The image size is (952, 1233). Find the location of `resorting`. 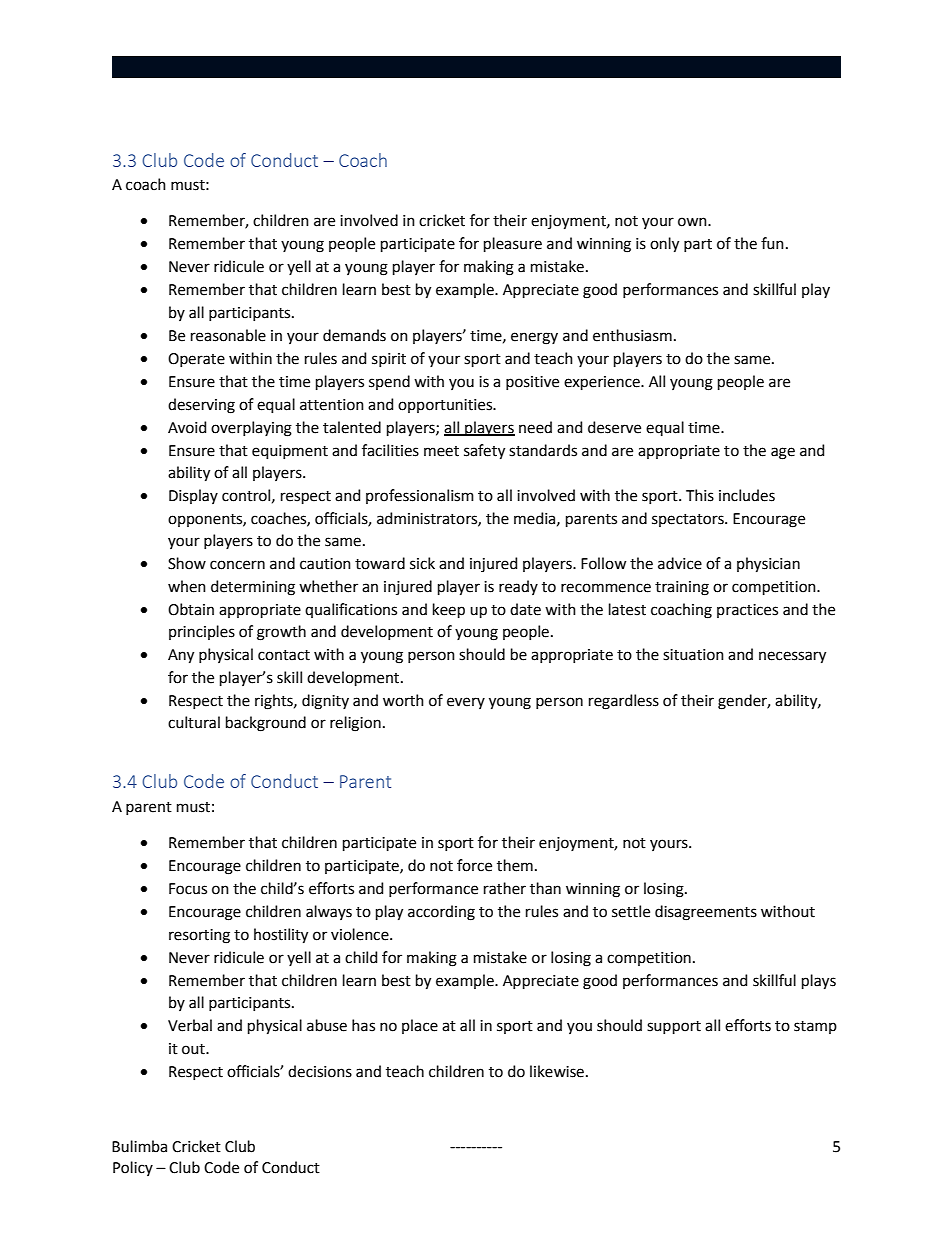

resorting is located at coordinates (199, 936).
